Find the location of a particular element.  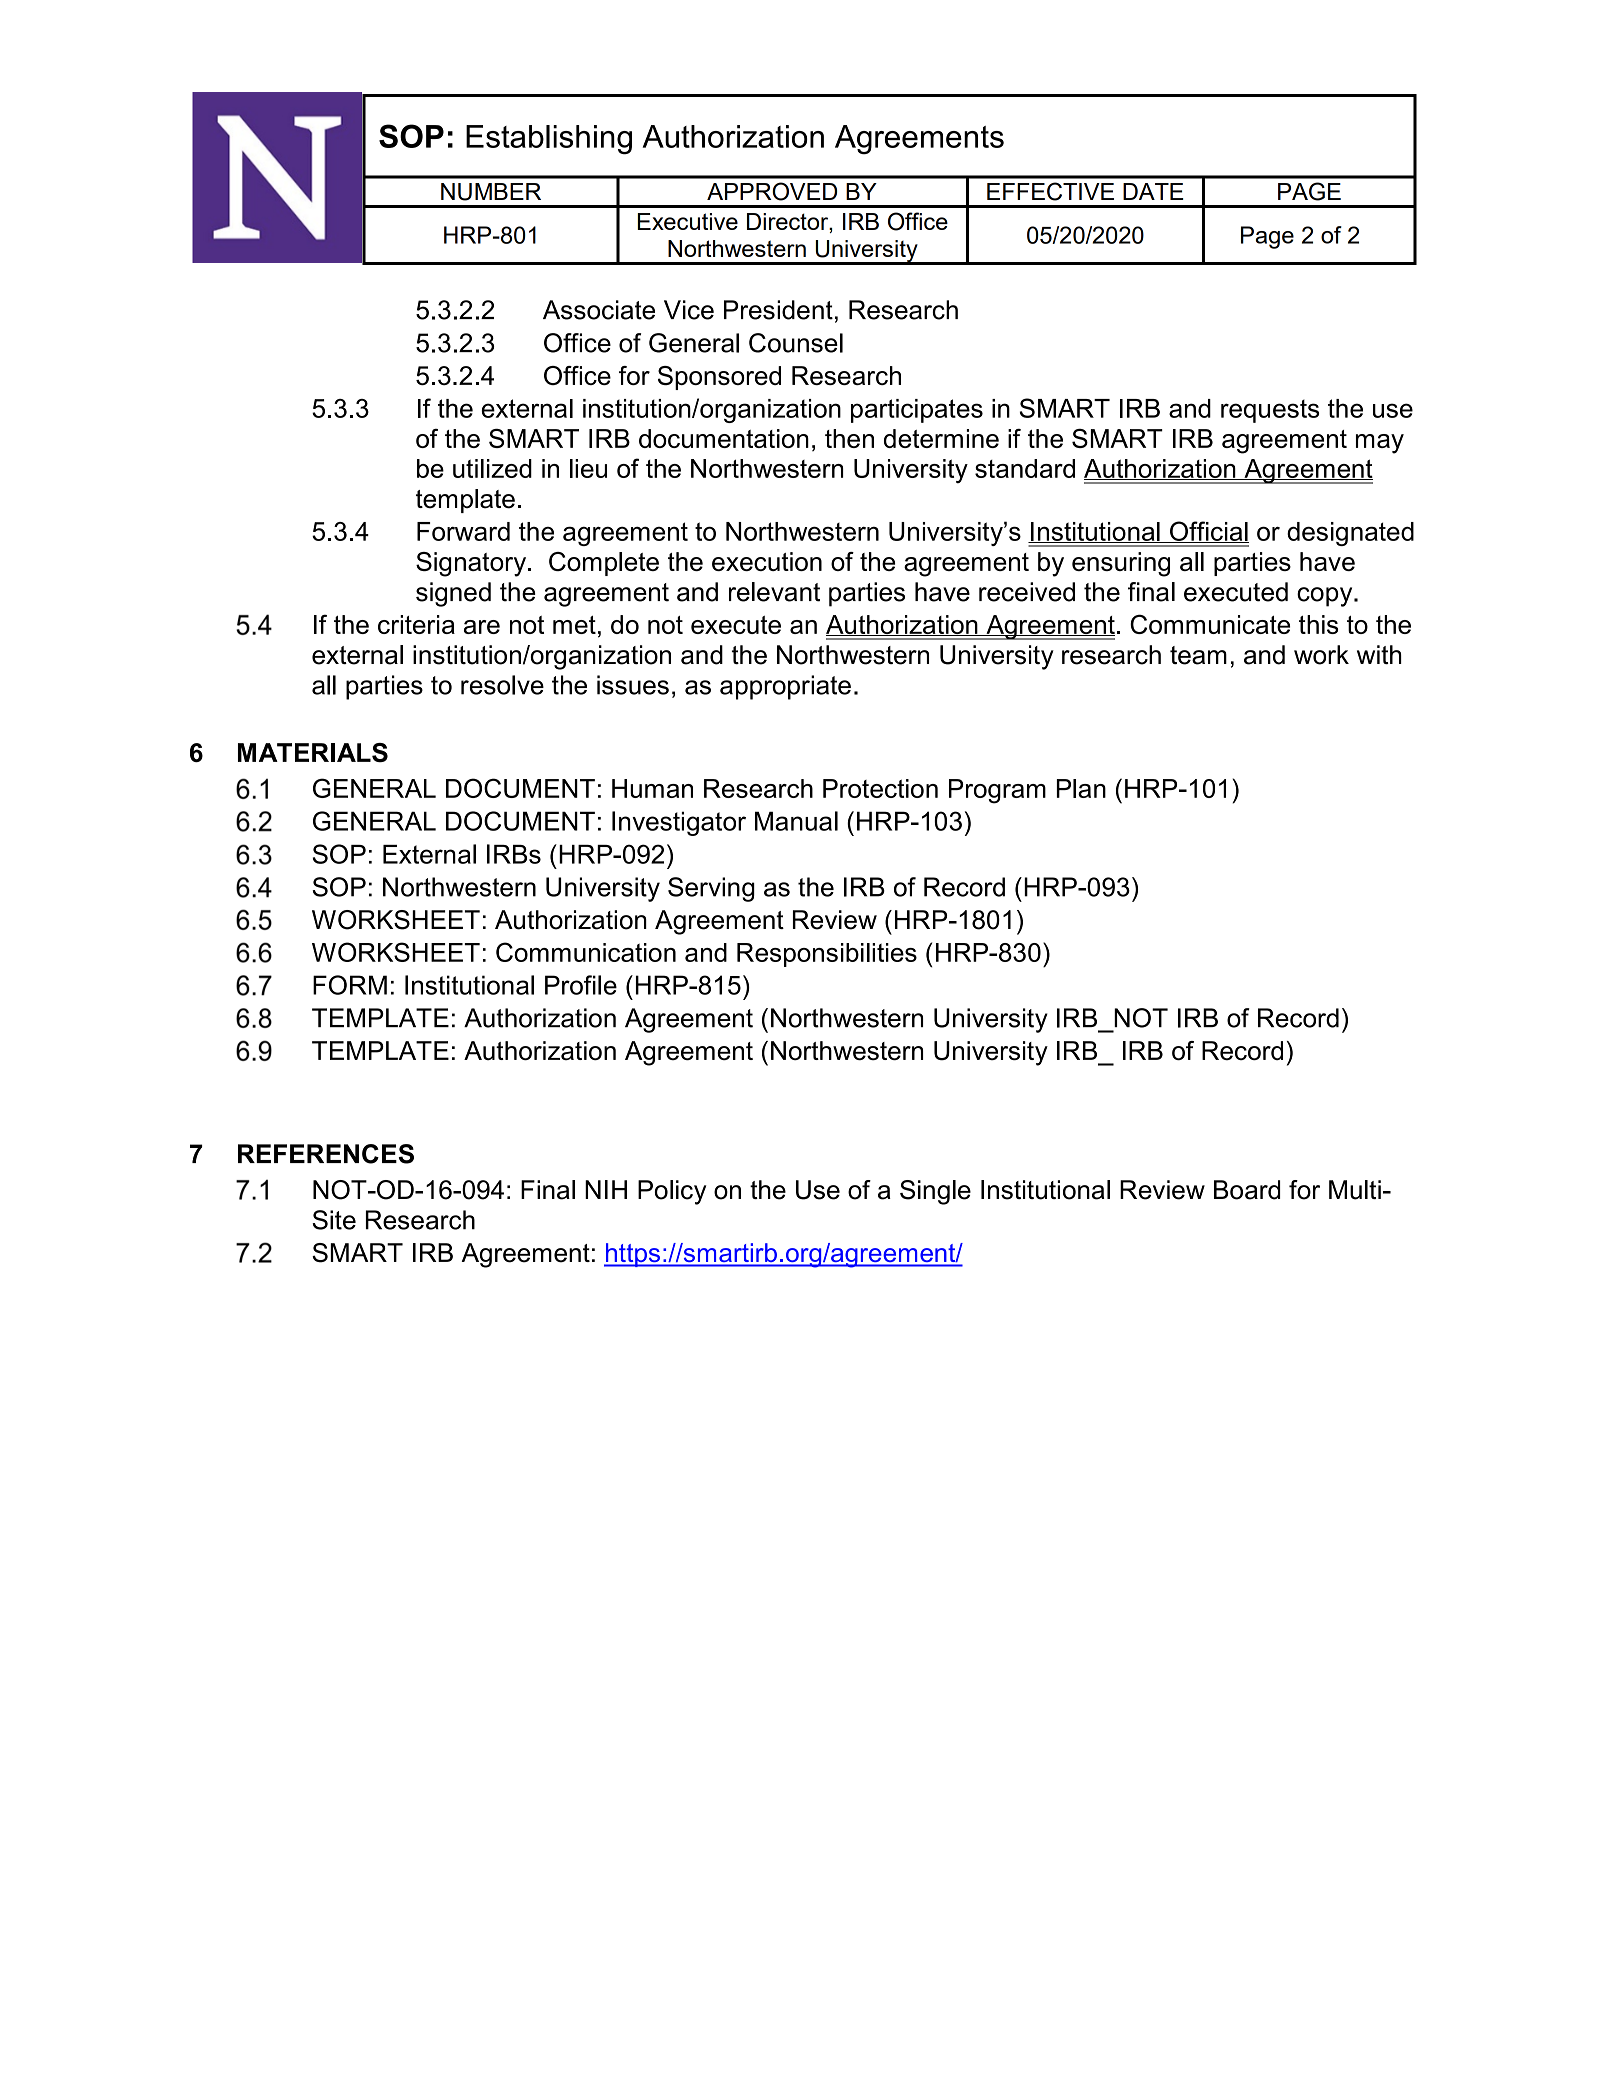

Responsibilities is located at coordinates (827, 955).
